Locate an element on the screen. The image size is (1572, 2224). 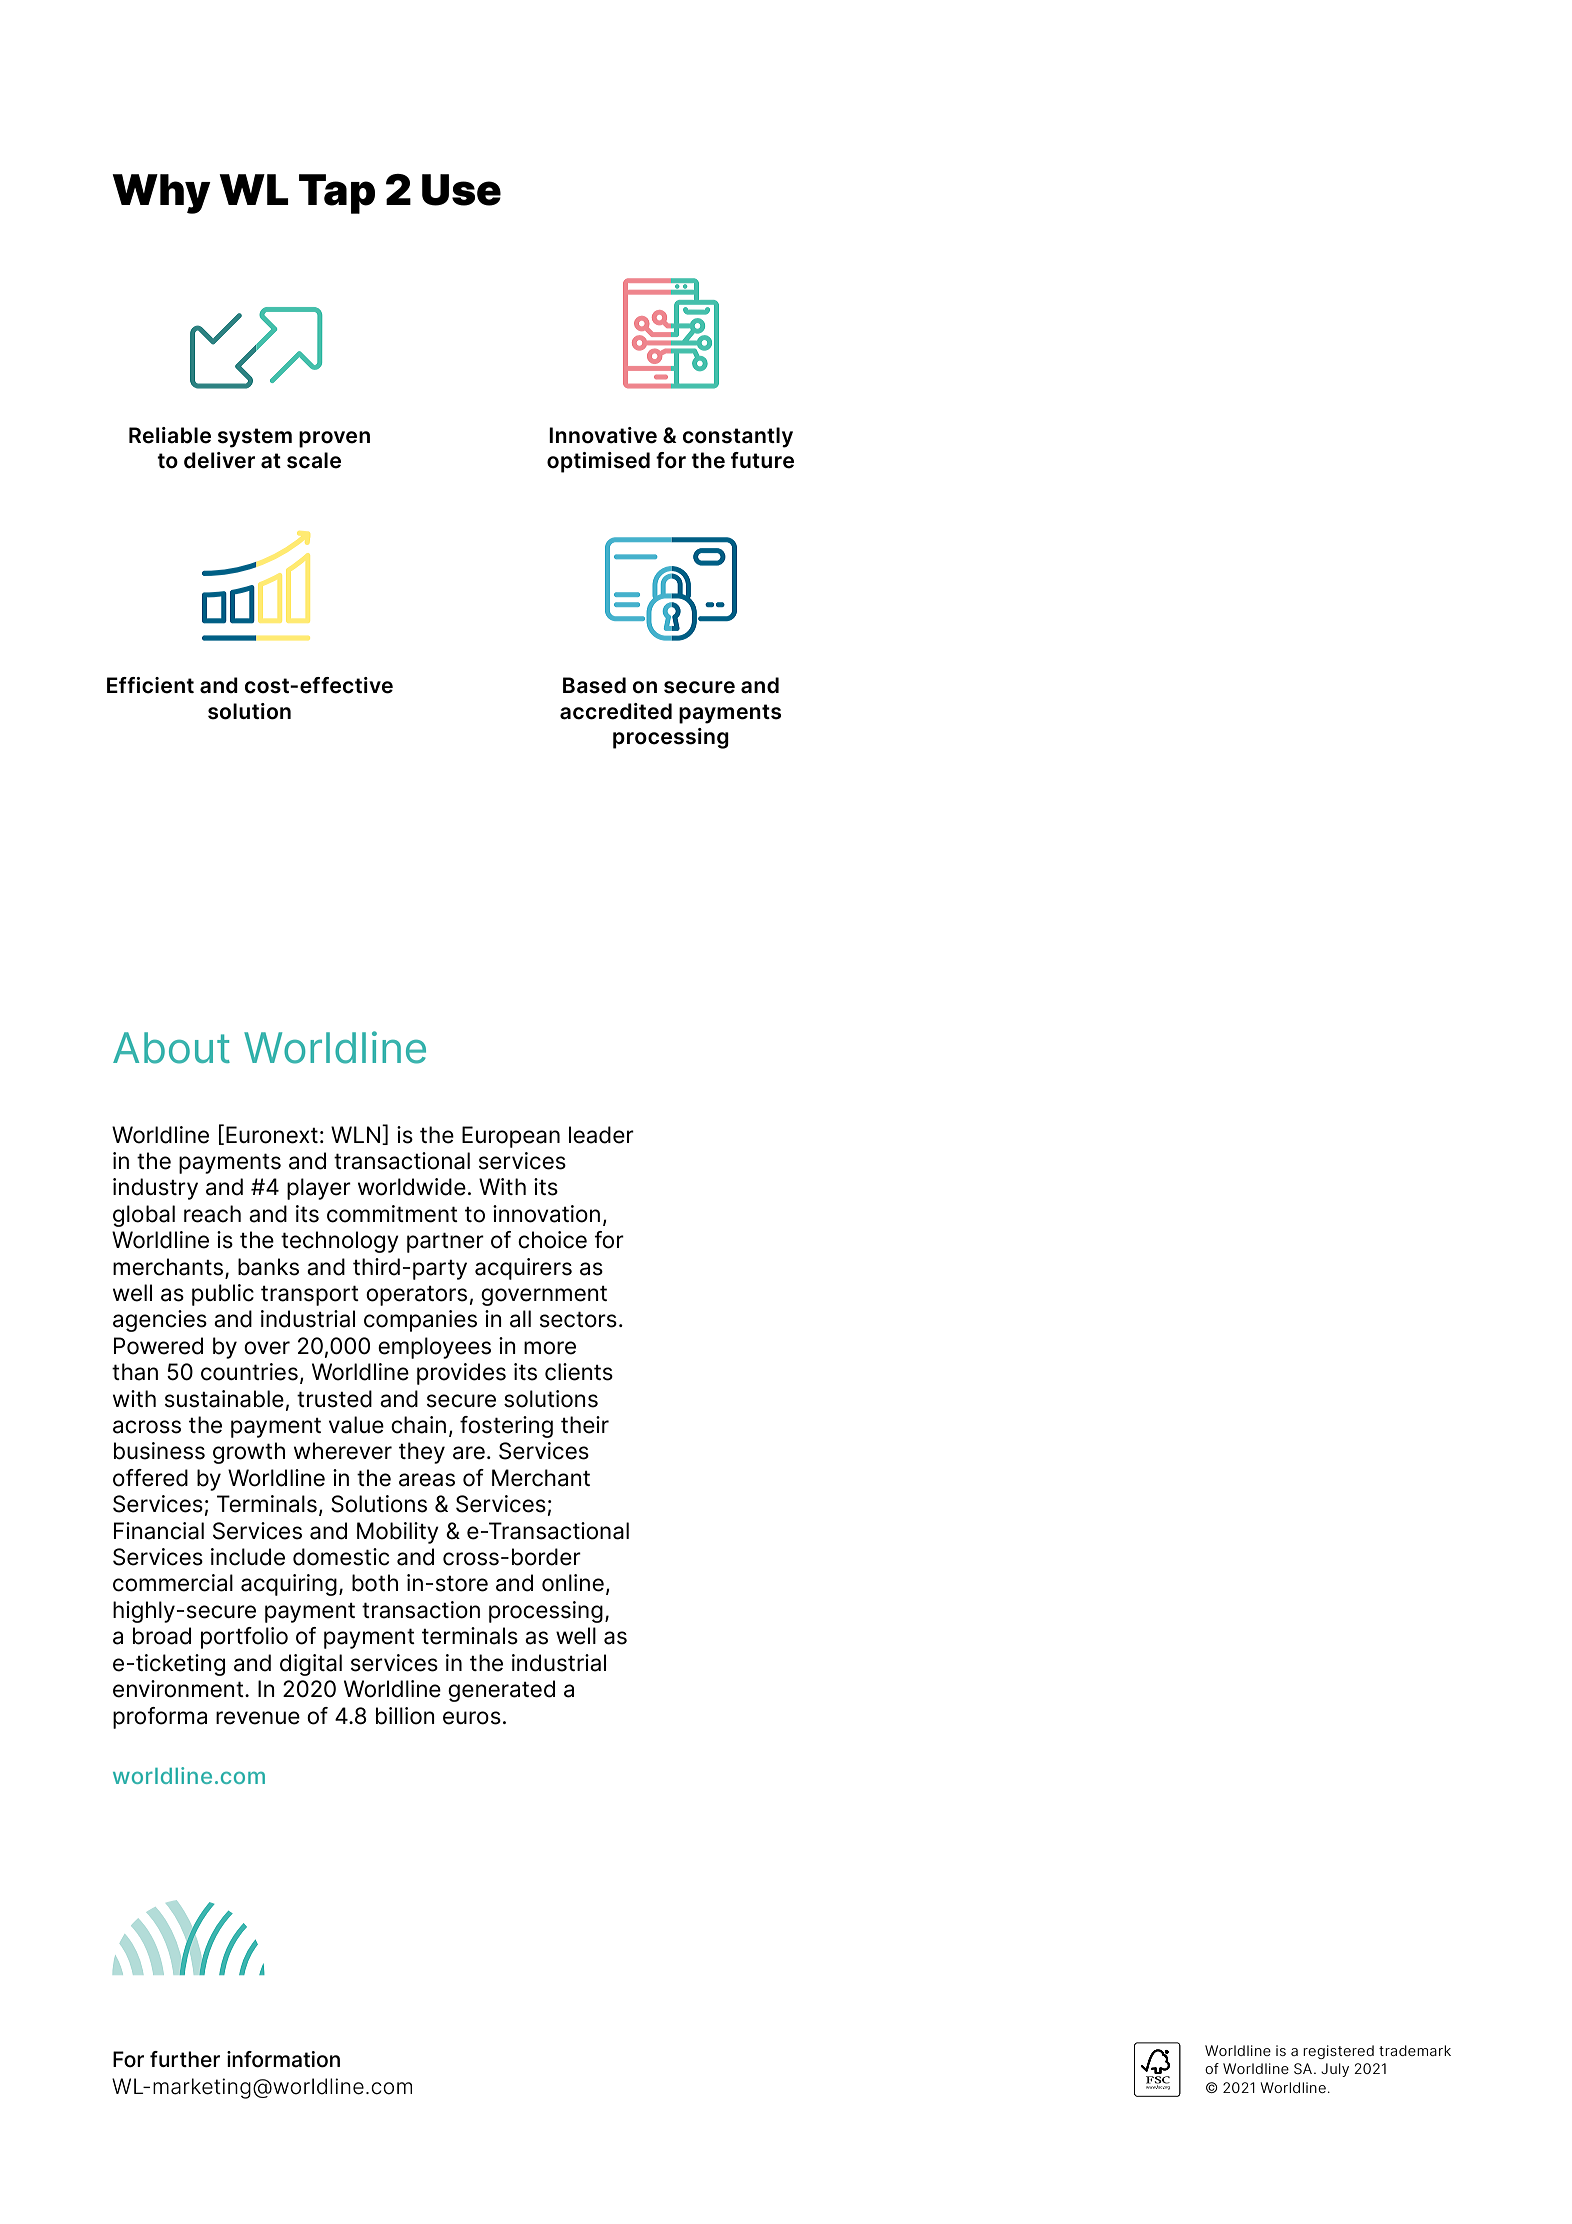
Tap is located at coordinates (337, 194).
